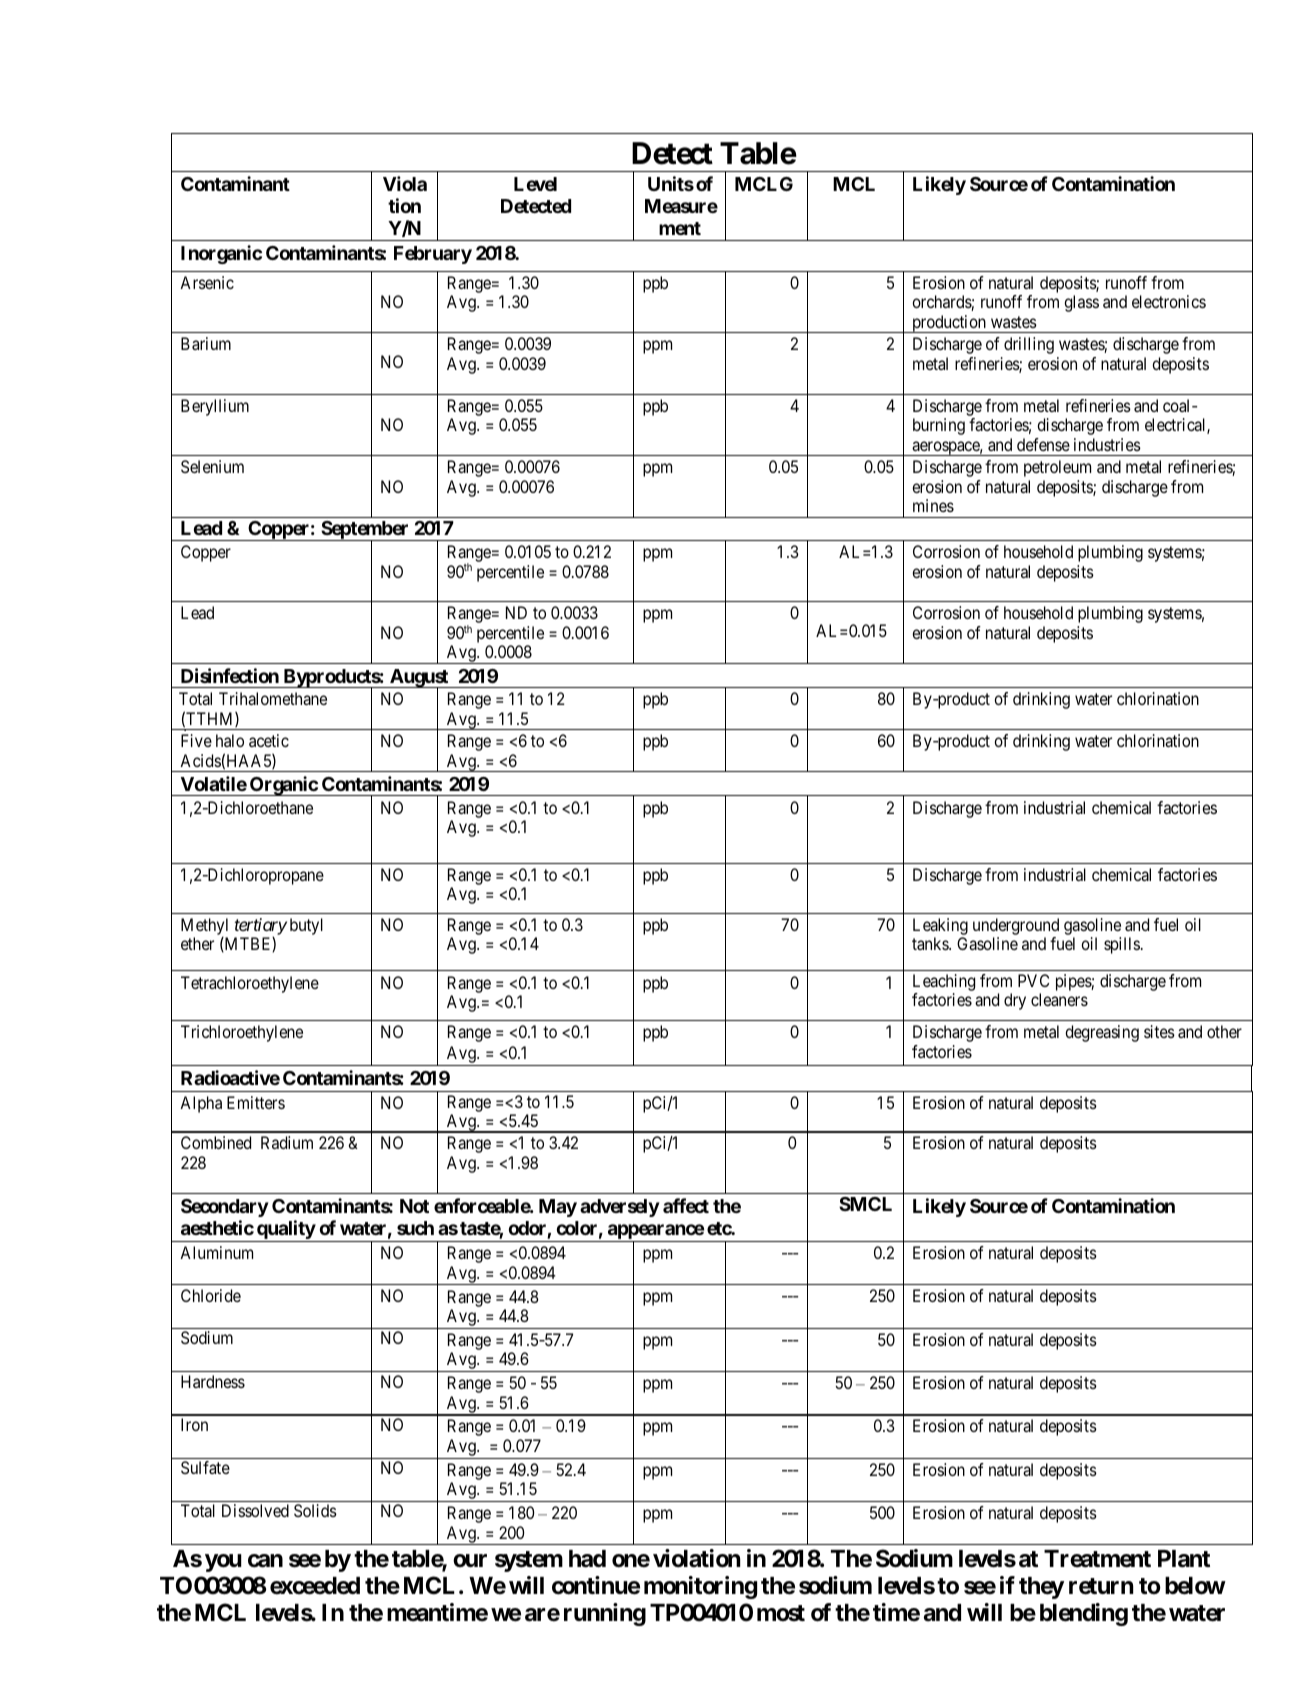  Describe the element at coordinates (1122, 945) in the document. I see `spills` at that location.
